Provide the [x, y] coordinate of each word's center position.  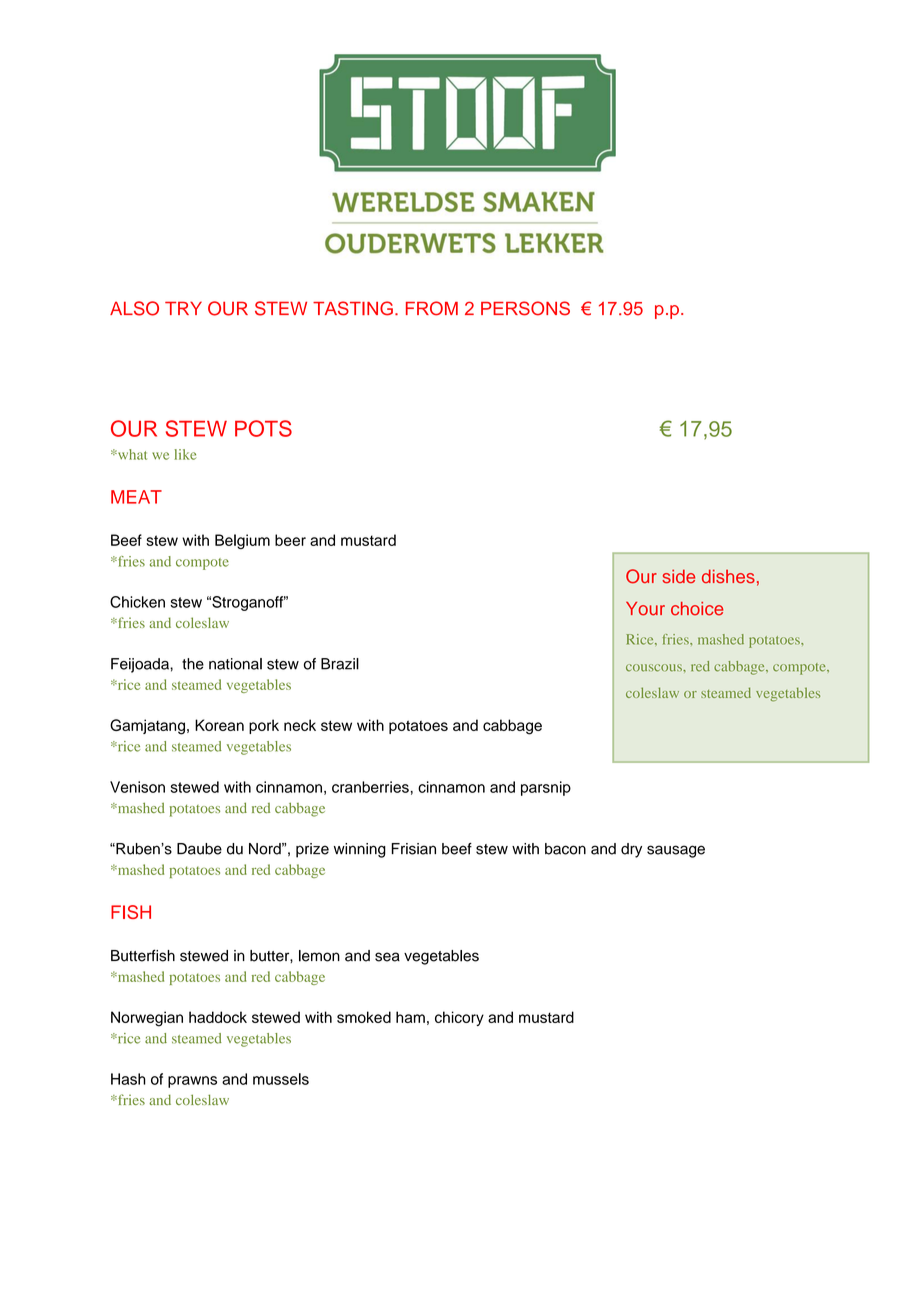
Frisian [414, 849]
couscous [655, 668]
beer [290, 540]
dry [631, 850]
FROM [432, 308]
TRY [183, 308]
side [678, 576]
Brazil [340, 664]
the [193, 664]
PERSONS [525, 308]
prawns [192, 1082]
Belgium [242, 541]
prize [312, 850]
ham [410, 1017]
